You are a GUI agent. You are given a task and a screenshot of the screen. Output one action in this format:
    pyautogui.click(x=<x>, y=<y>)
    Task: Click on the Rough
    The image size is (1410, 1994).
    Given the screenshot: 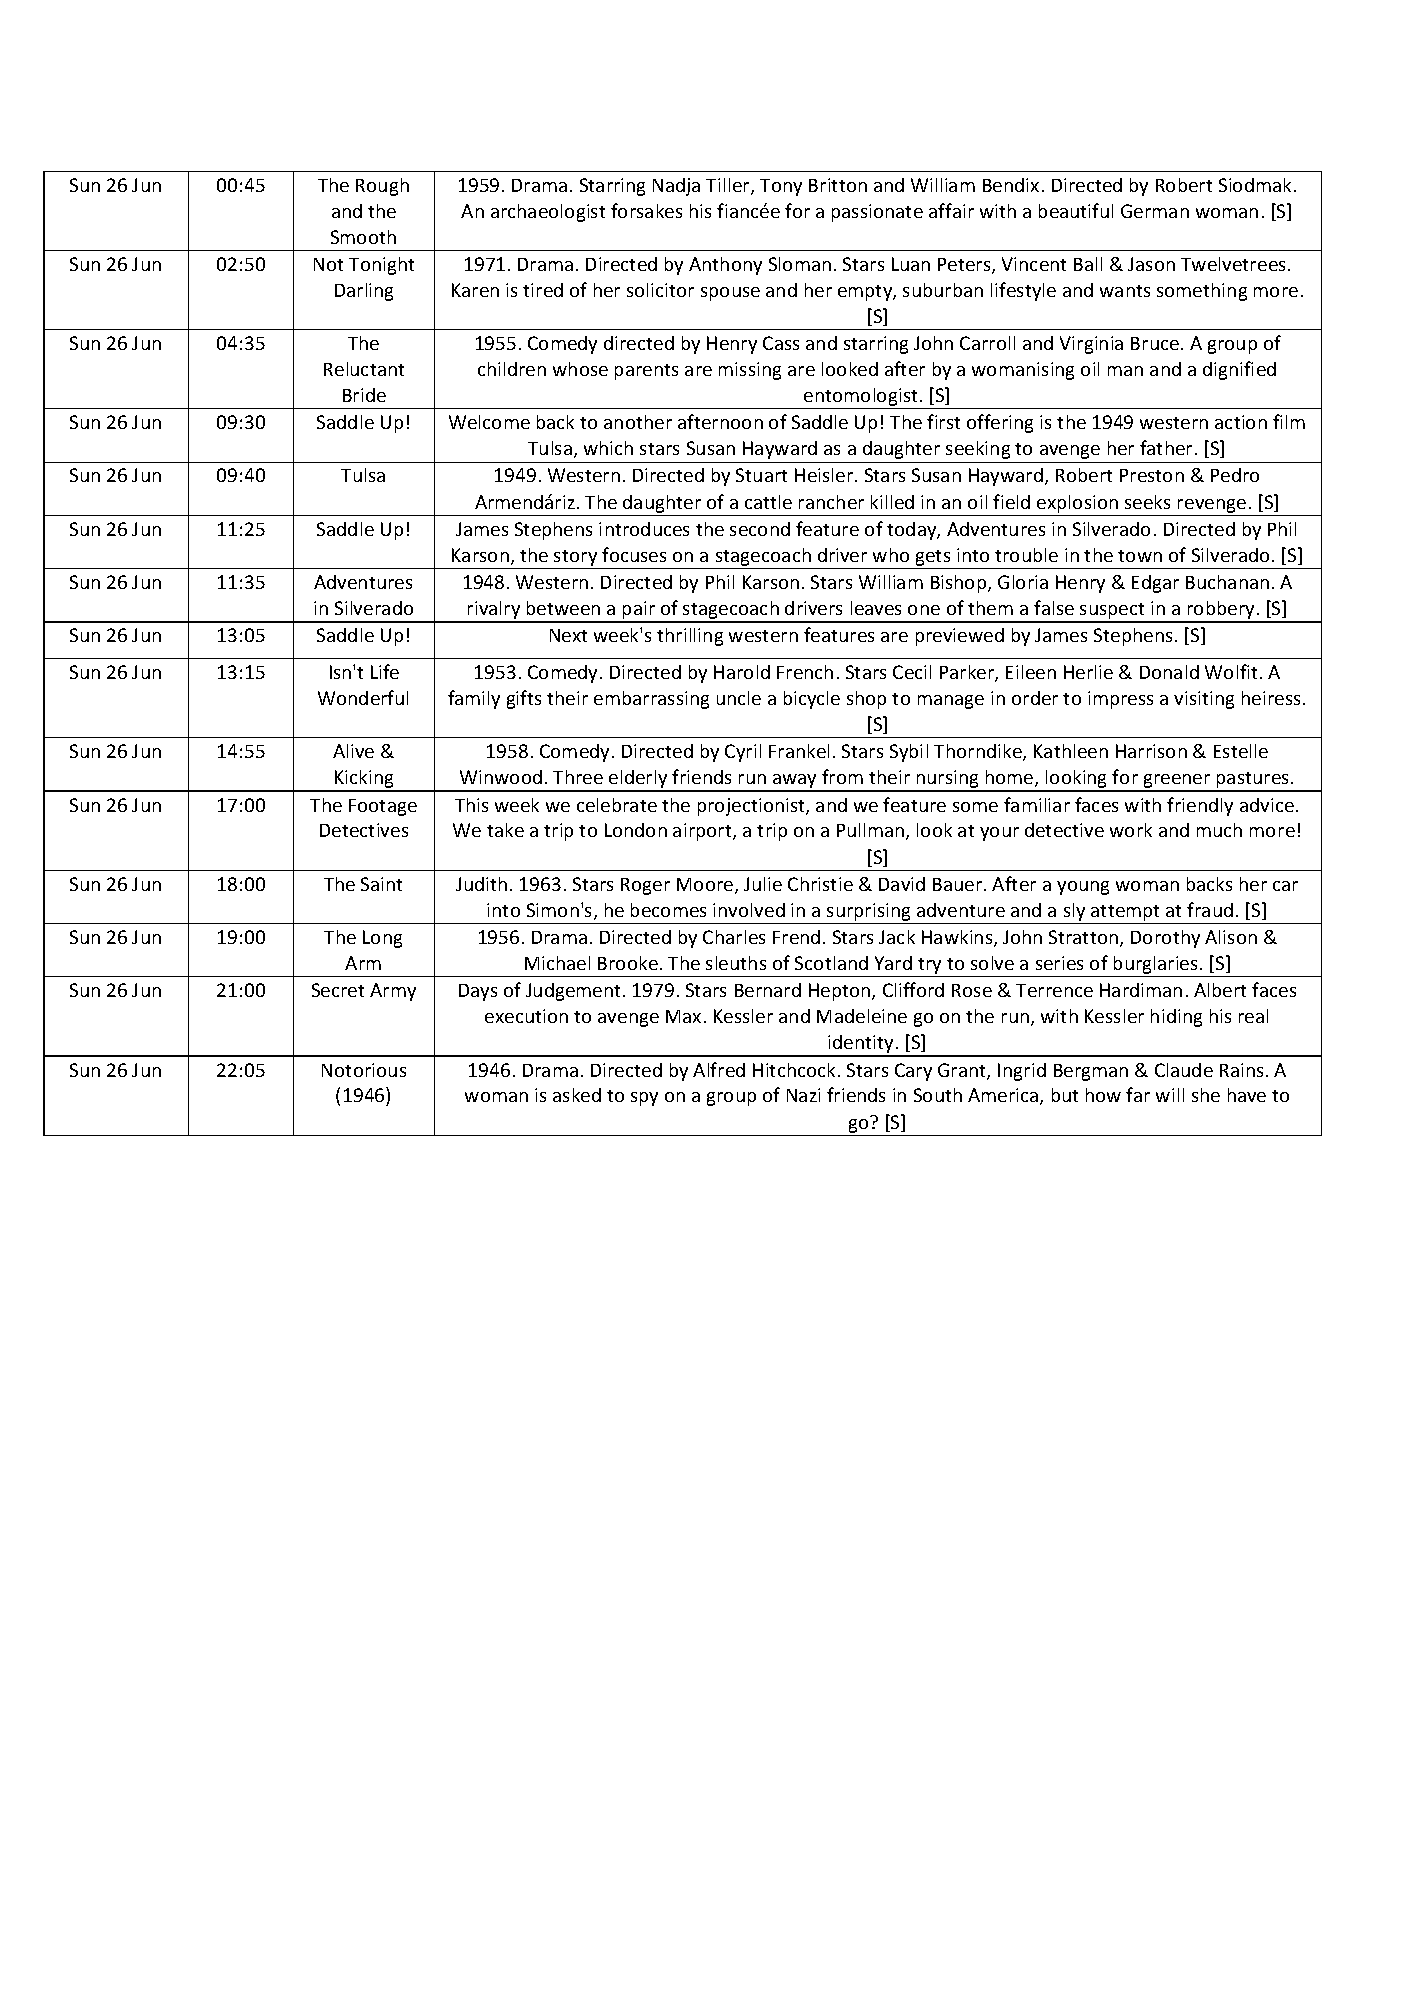 What is the action you would take?
    pyautogui.click(x=382, y=187)
